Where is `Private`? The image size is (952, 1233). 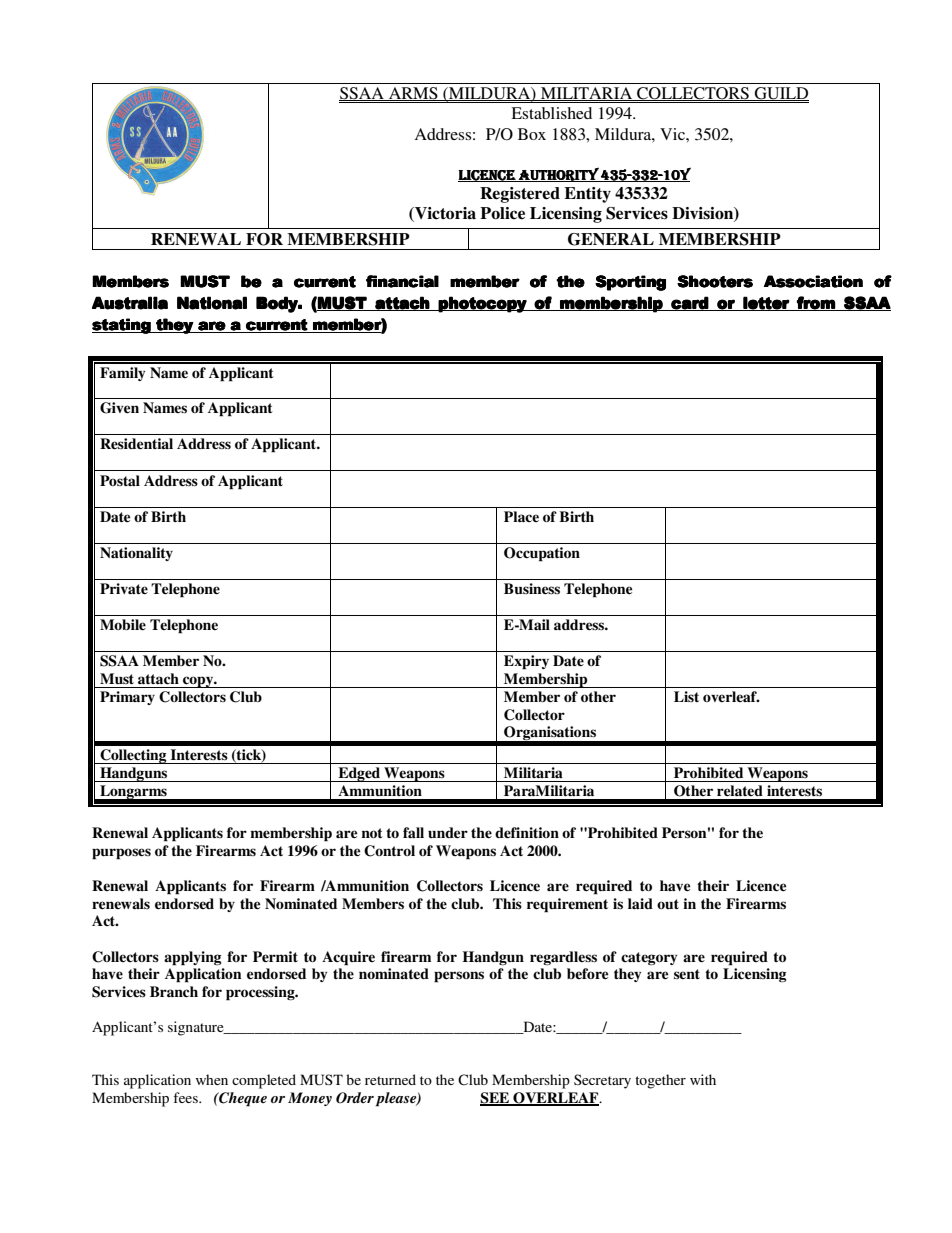 Private is located at coordinates (124, 588).
